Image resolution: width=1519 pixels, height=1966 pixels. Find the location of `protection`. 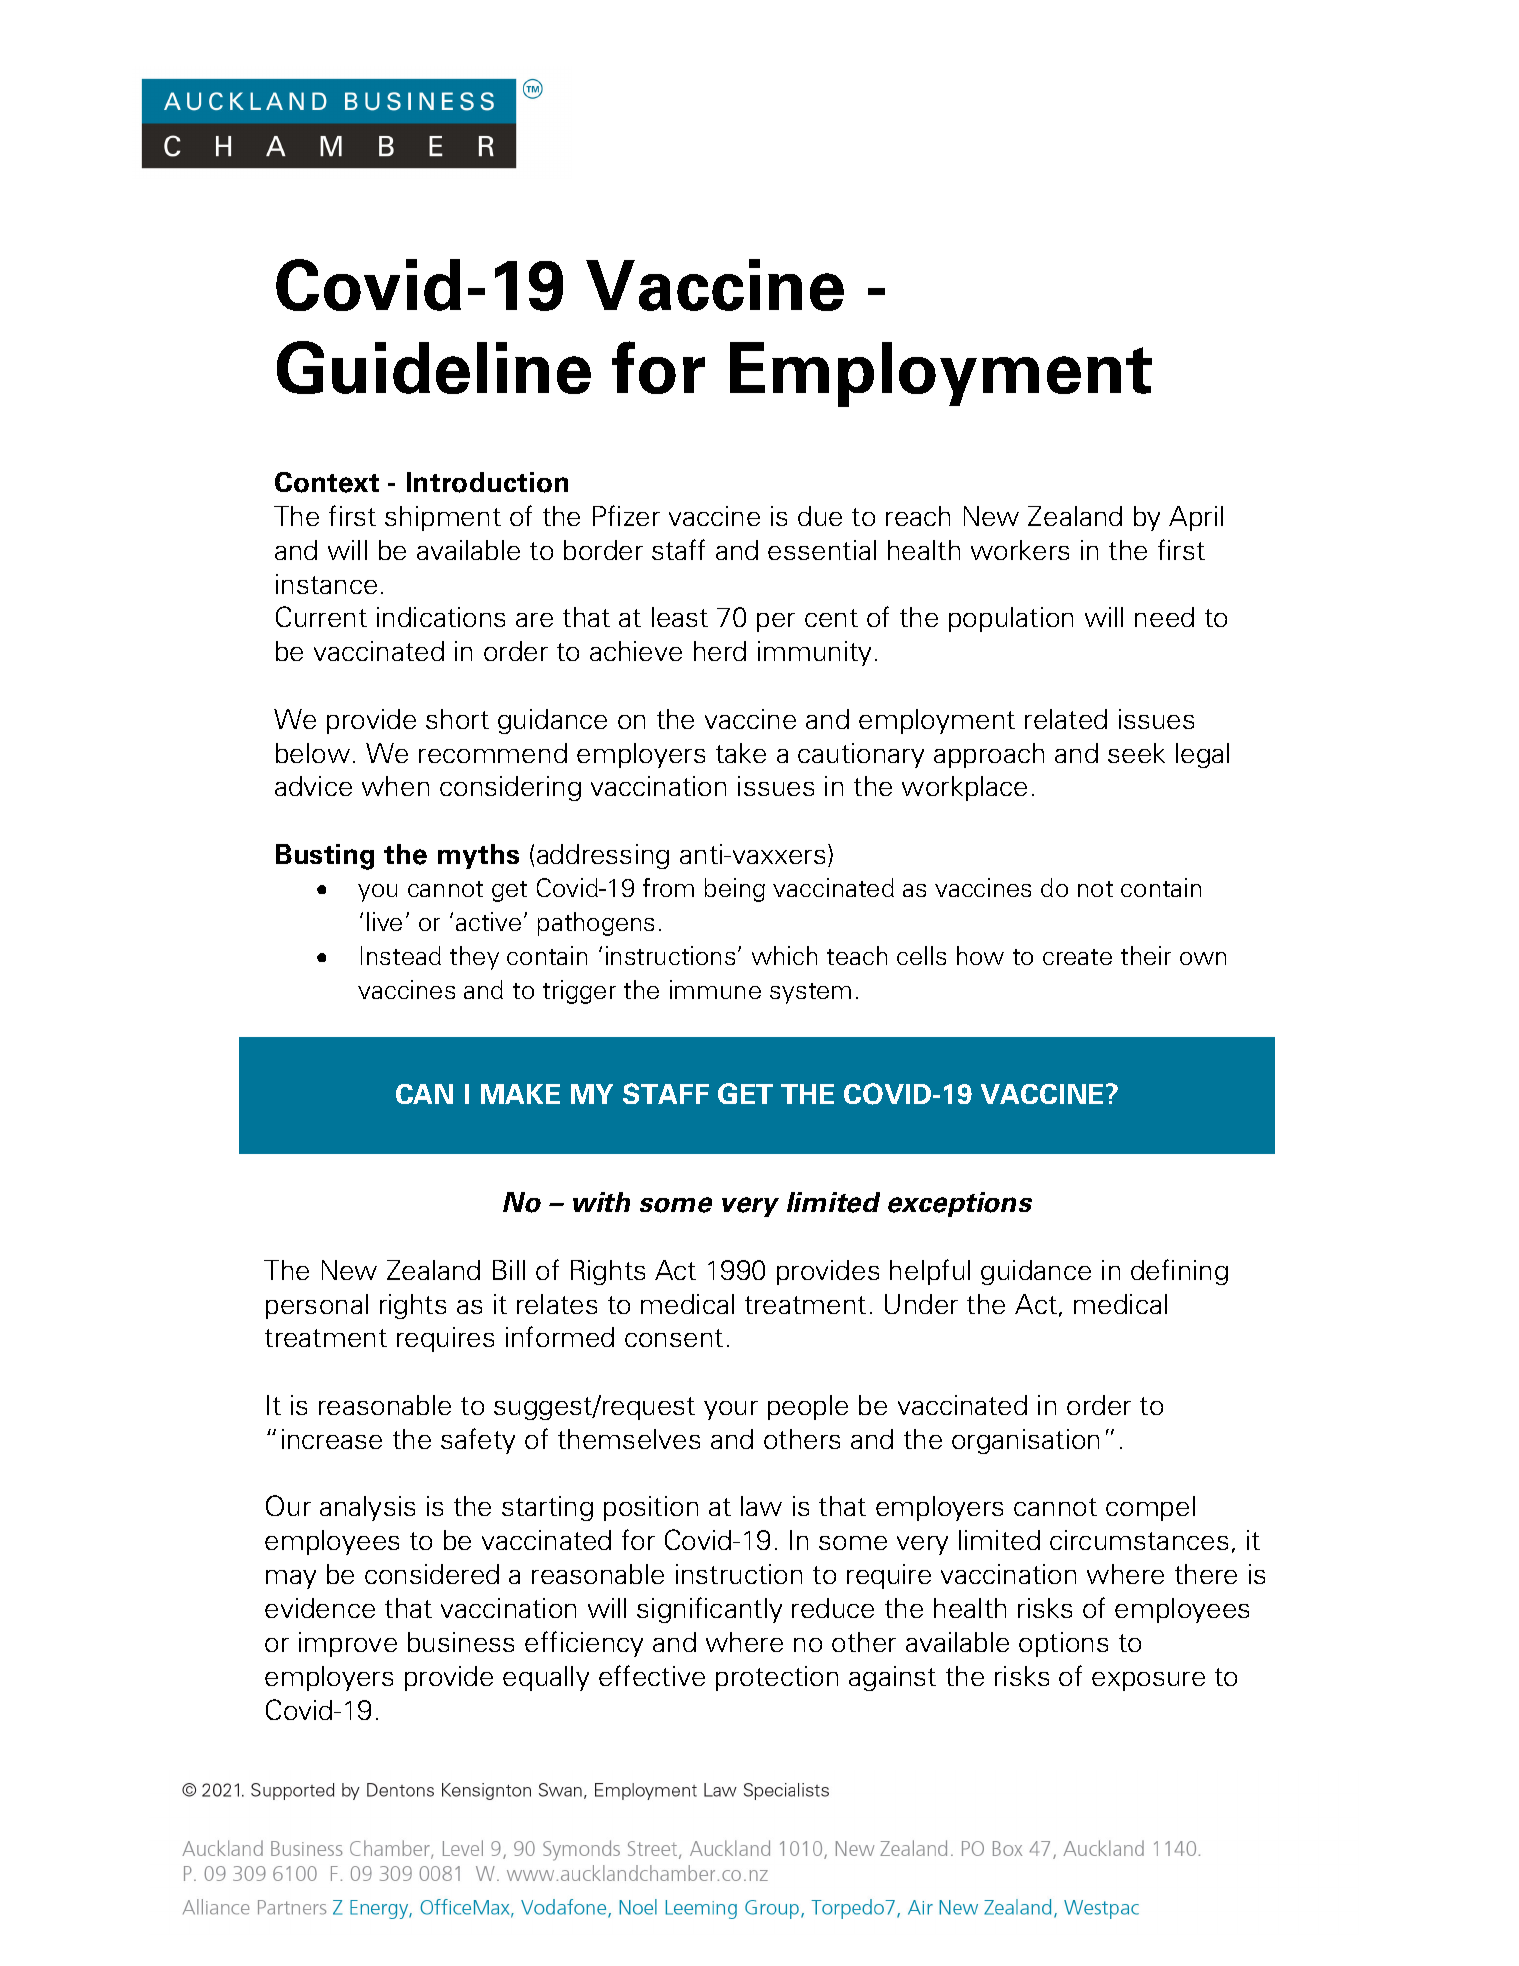

protection is located at coordinates (777, 1678).
